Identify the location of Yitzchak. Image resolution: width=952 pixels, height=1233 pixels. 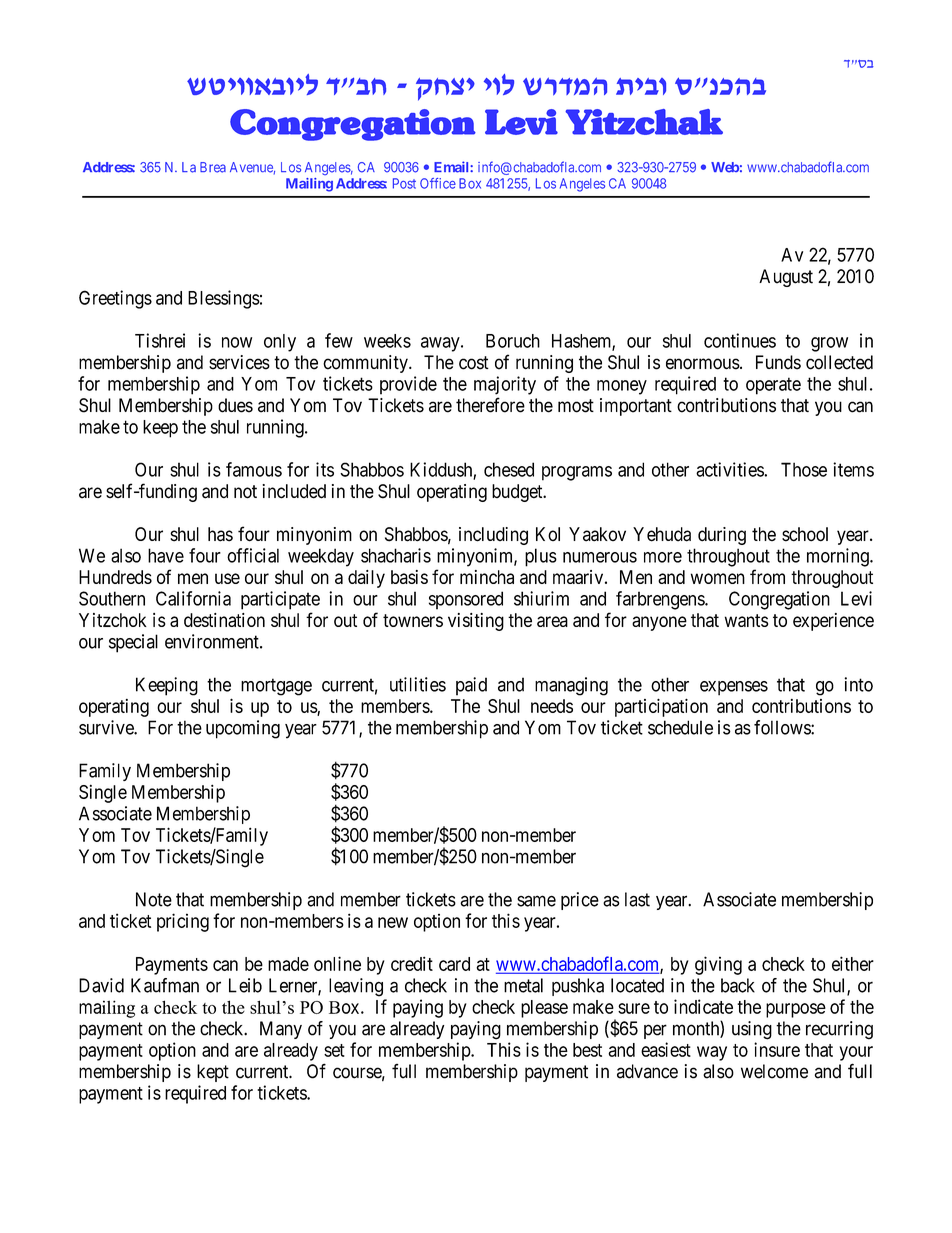
(644, 122).
